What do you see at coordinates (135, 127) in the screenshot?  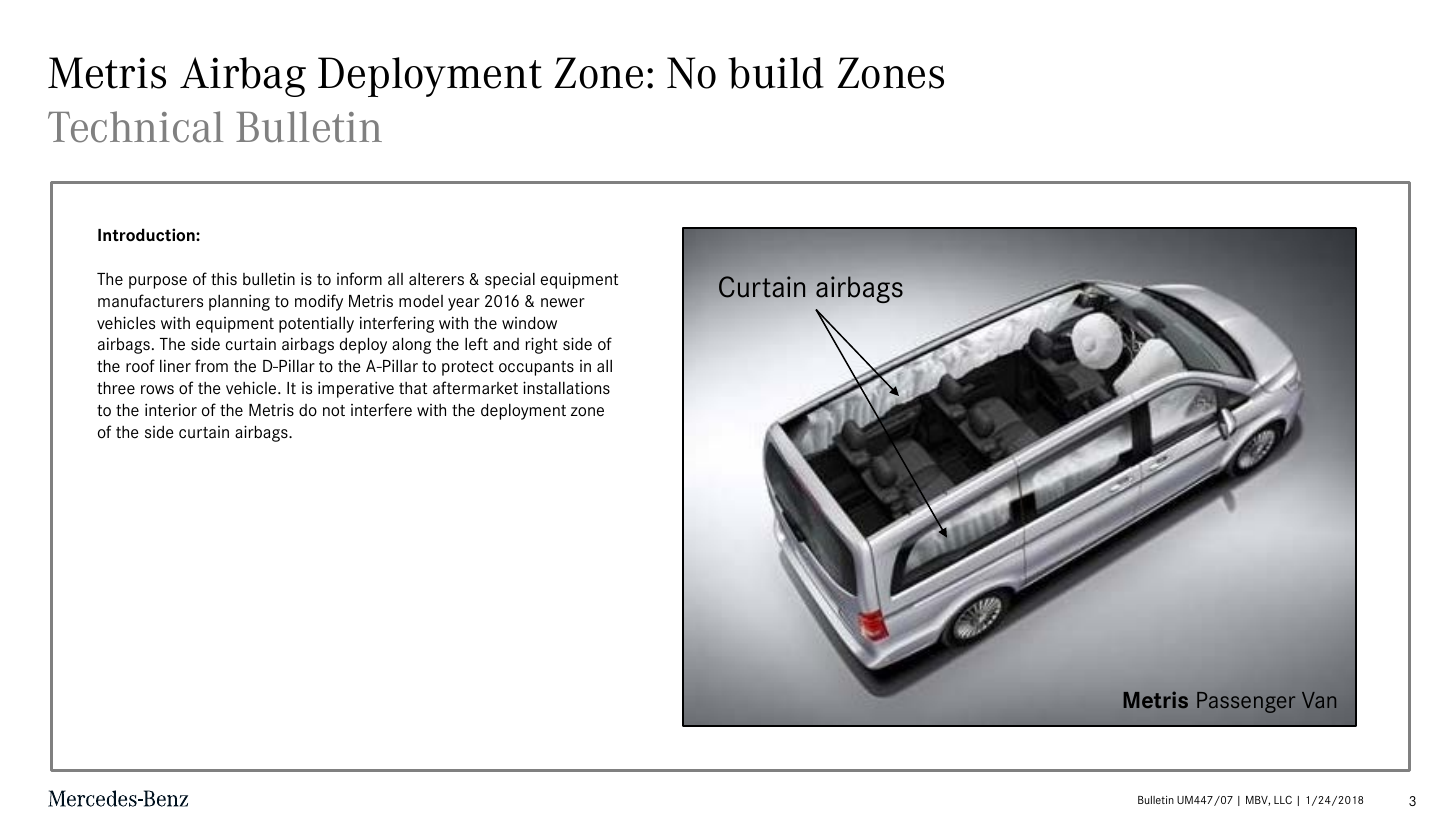 I see `Technical` at bounding box center [135, 127].
